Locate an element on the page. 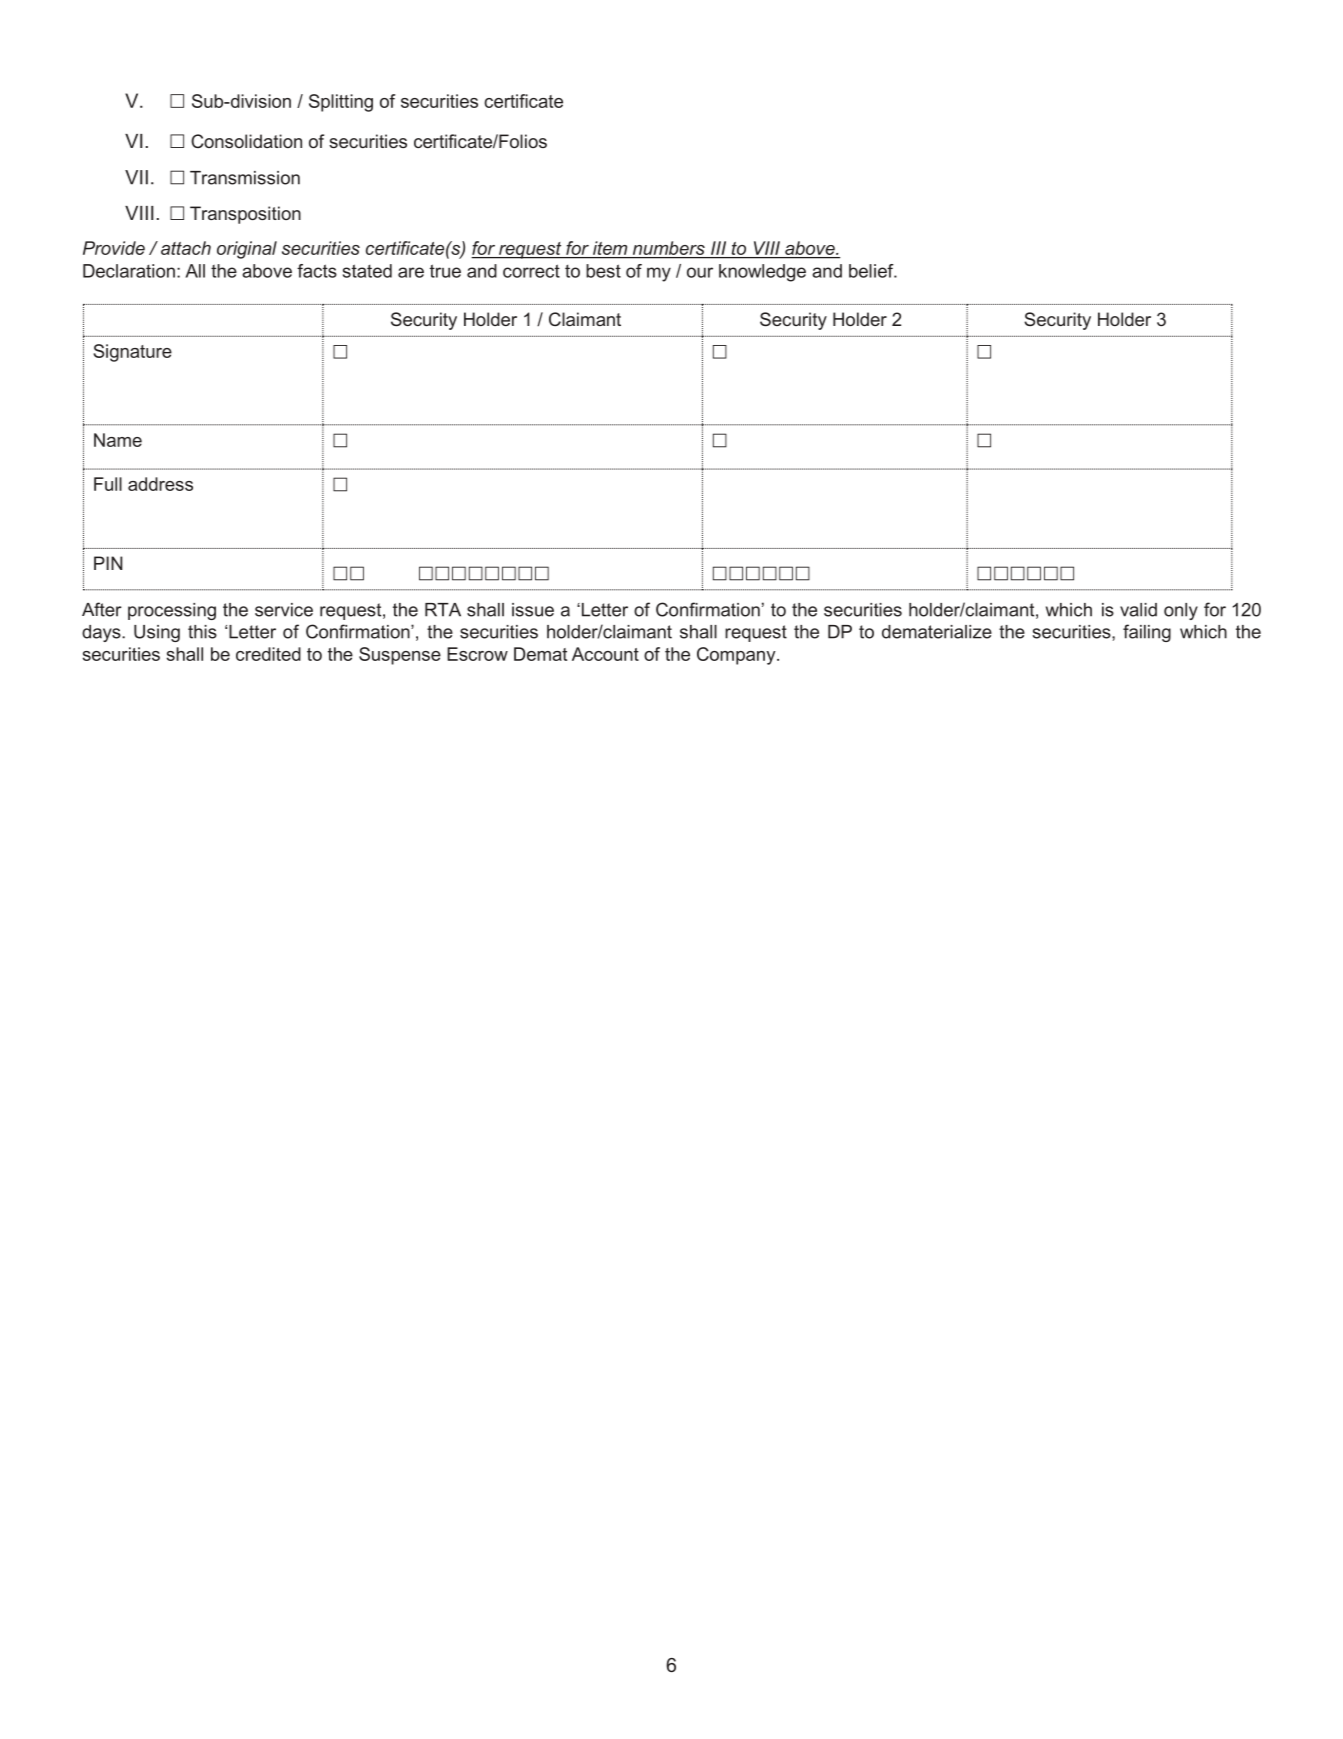 This document has height=1739, width=1343. Consolidation is located at coordinates (246, 141).
